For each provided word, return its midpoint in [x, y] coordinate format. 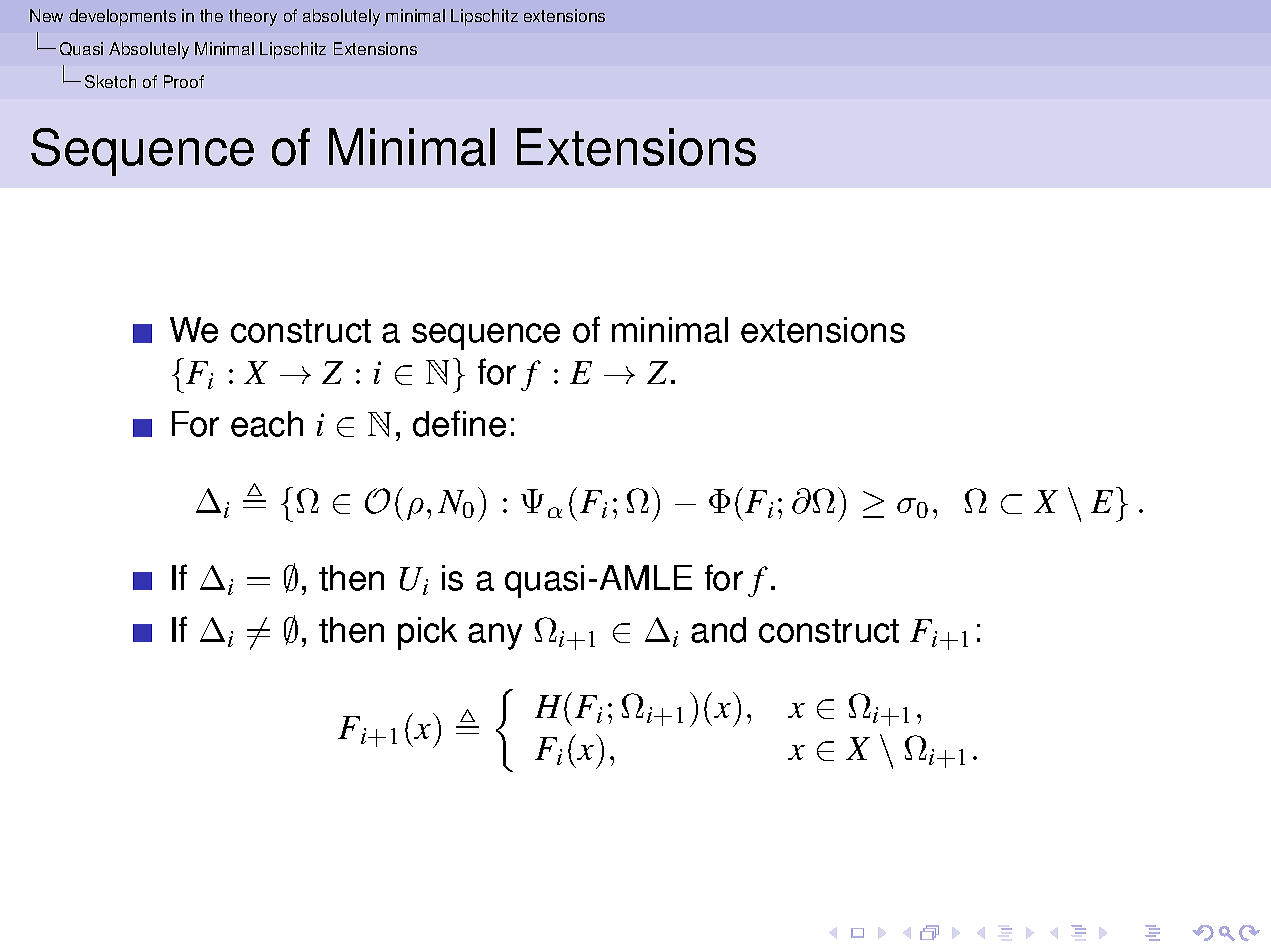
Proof [184, 81]
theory [253, 17]
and [718, 630]
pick [427, 633]
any [495, 636]
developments [122, 17]
